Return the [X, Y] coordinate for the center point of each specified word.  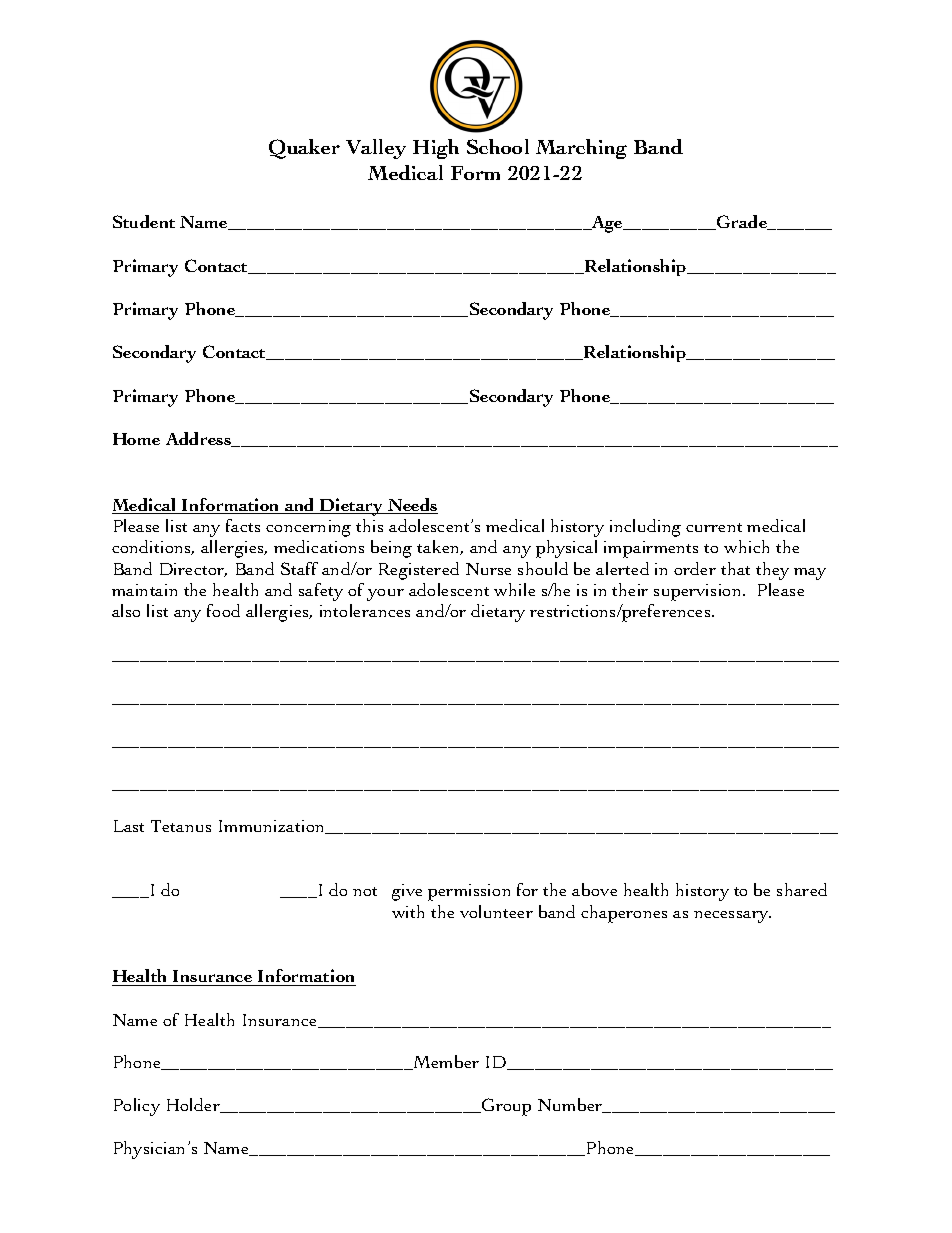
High [436, 149]
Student [144, 221]
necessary [732, 917]
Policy [137, 1107]
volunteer [496, 911]
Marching [581, 149]
